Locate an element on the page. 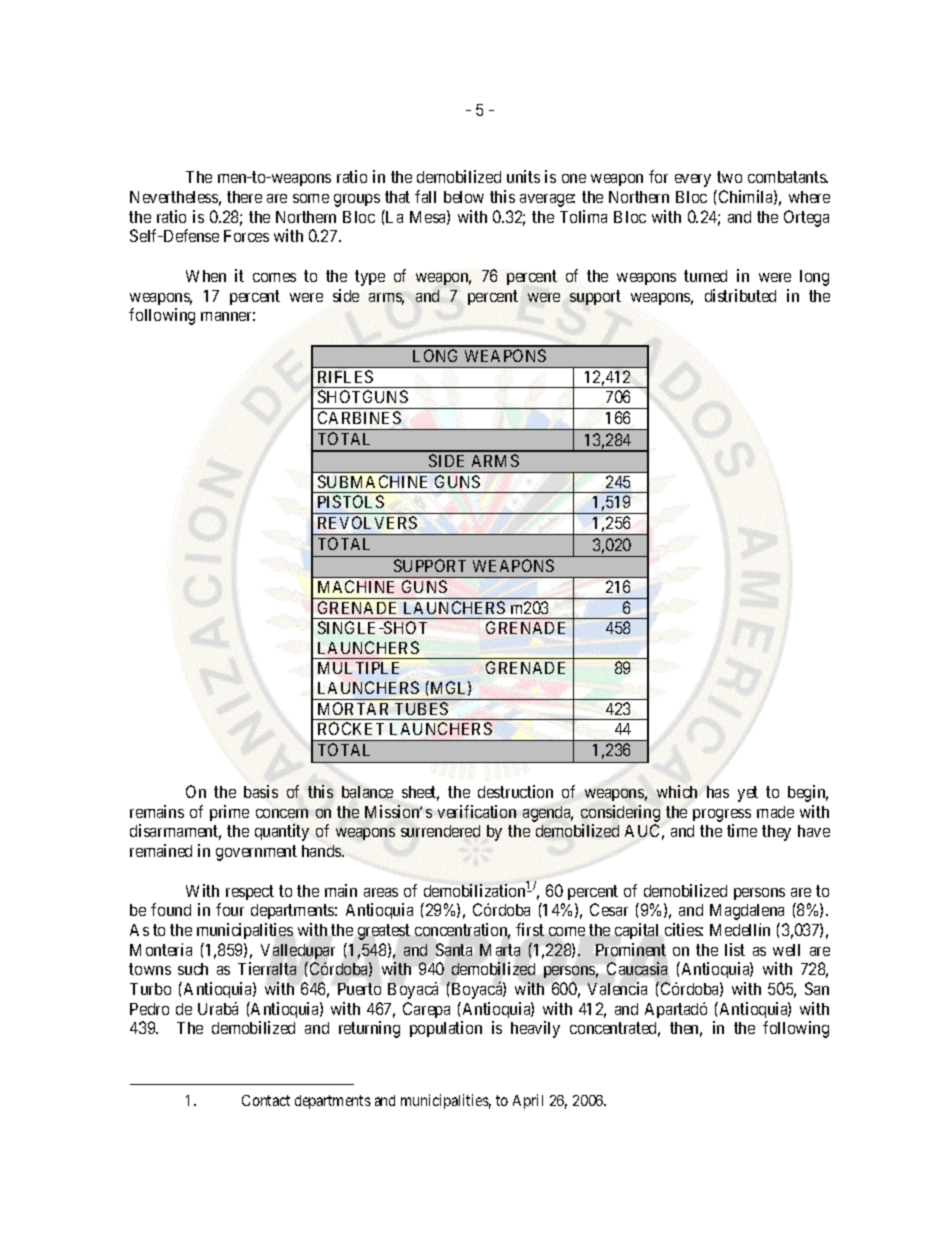  has is located at coordinates (718, 792).
